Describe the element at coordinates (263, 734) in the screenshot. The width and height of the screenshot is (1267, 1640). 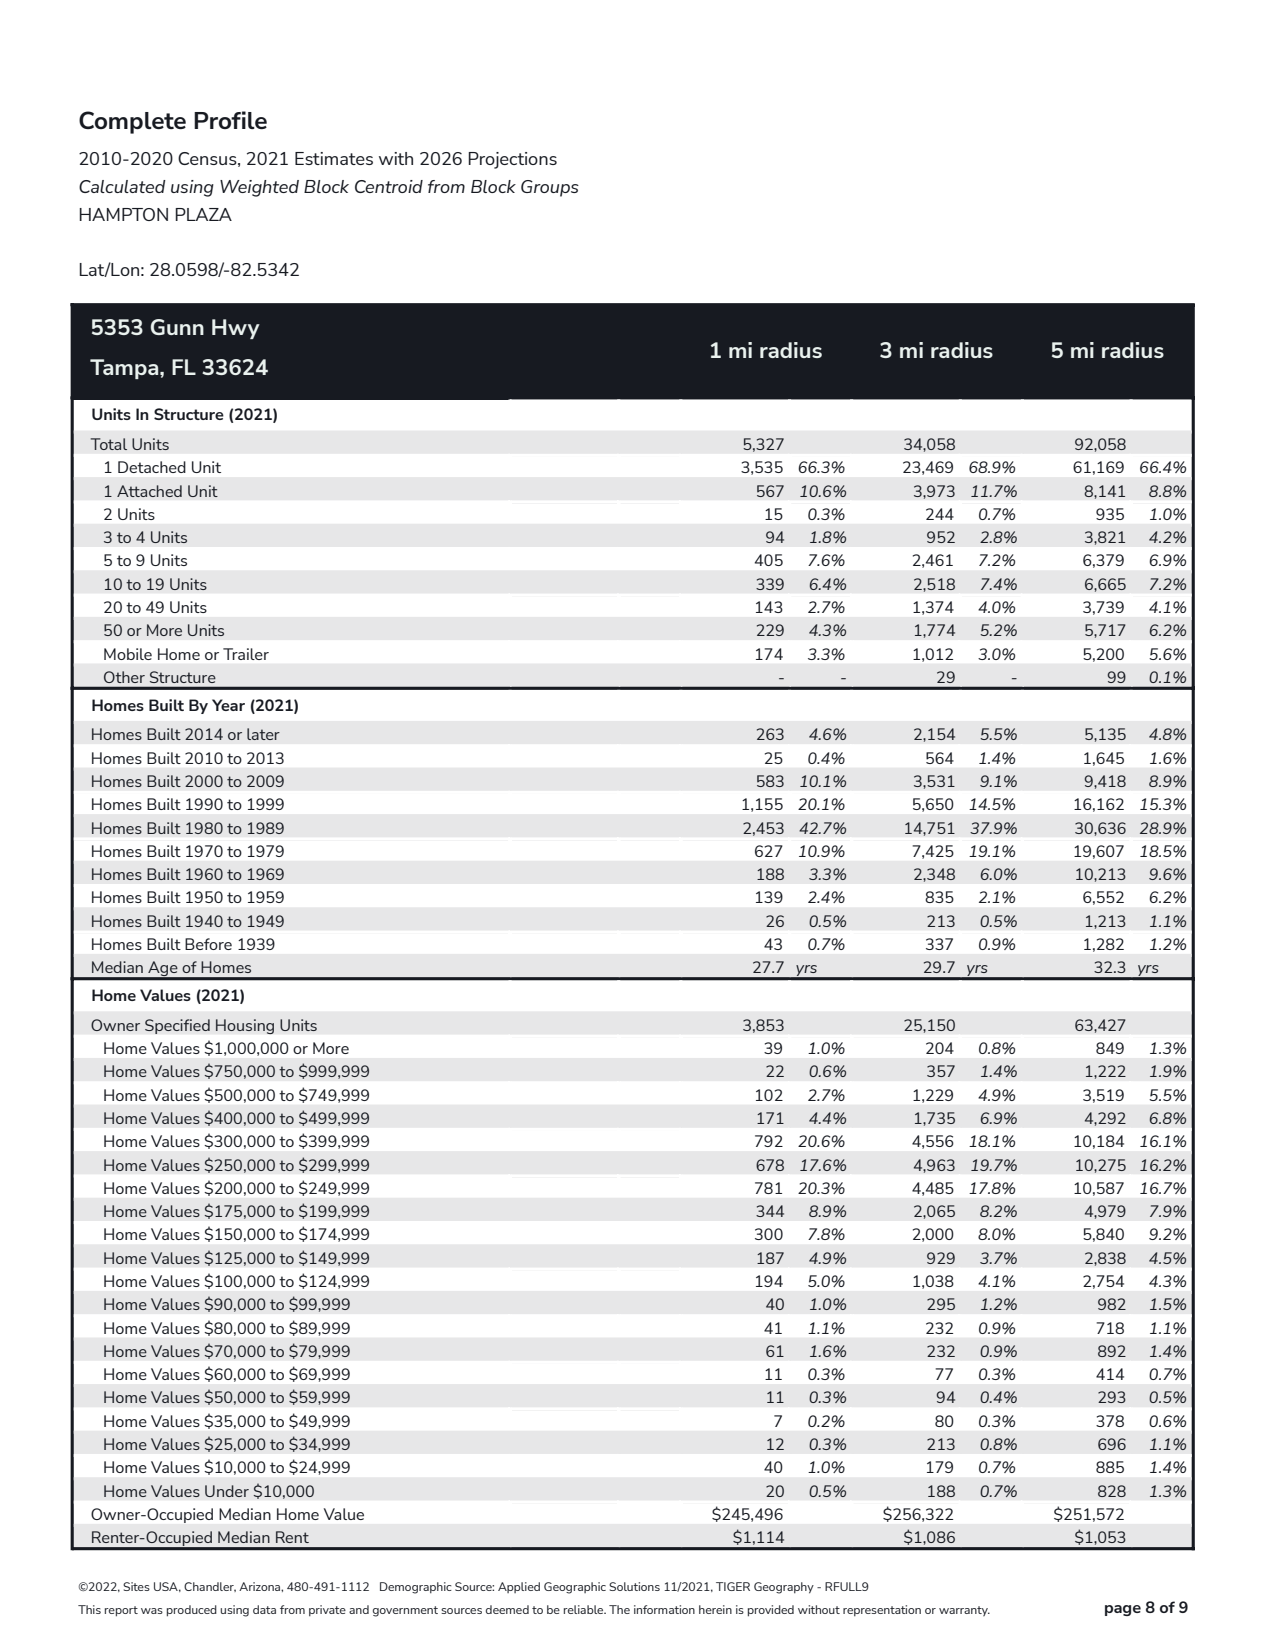
I see `later` at that location.
